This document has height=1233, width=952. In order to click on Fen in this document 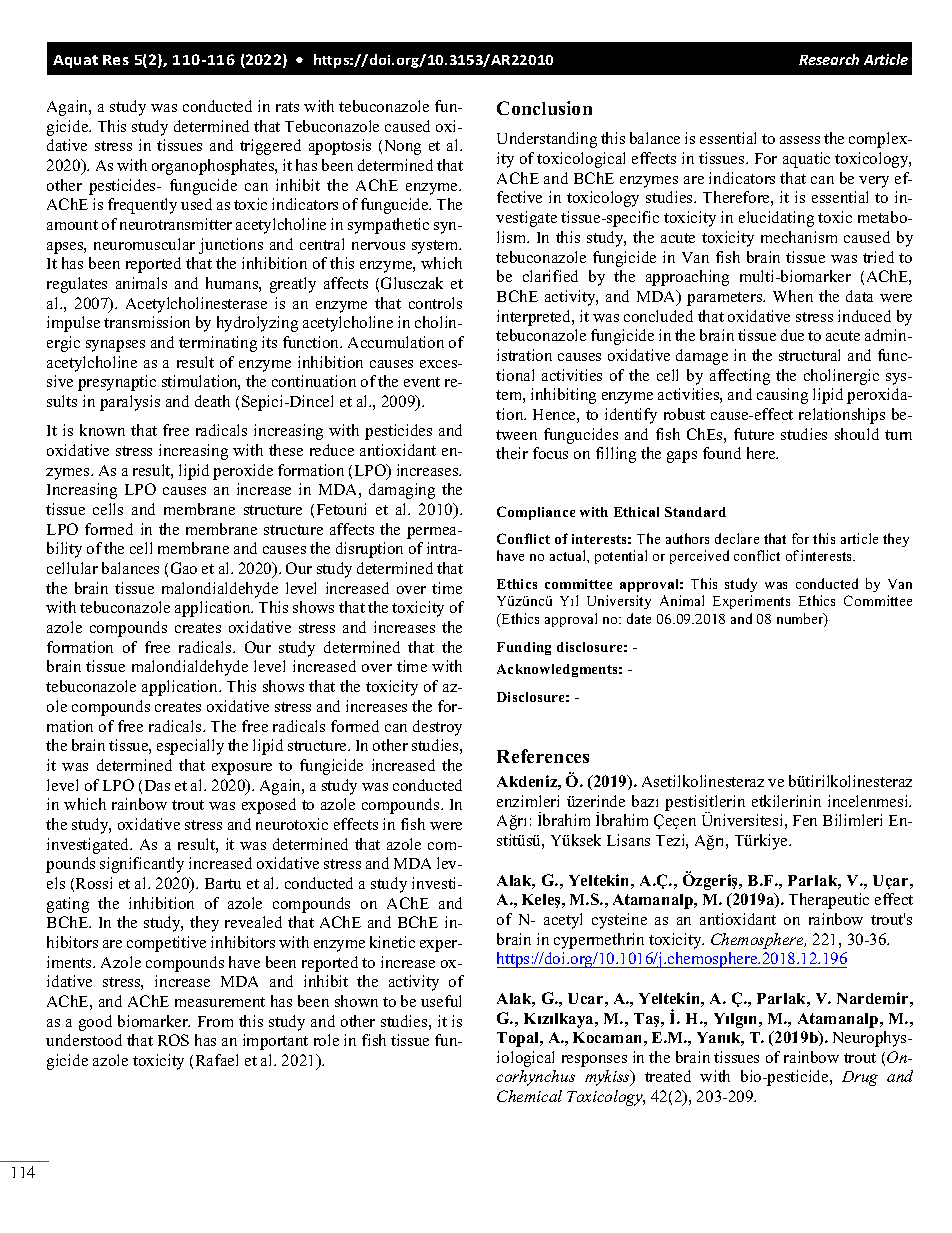, I will do `click(805, 820)`.
